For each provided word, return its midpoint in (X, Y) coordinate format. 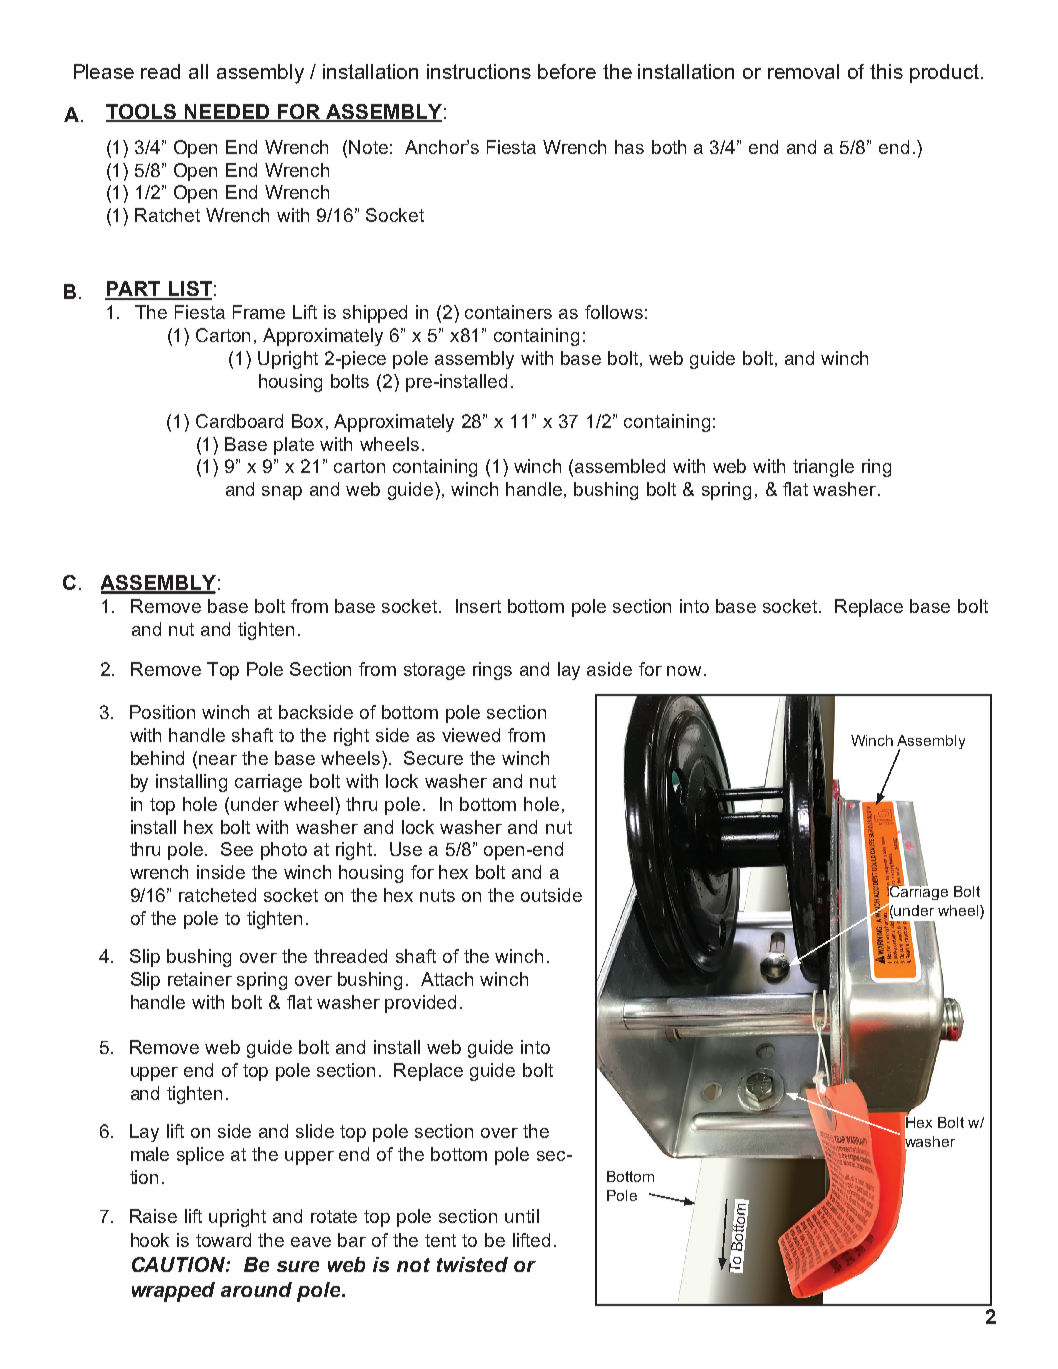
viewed (471, 735)
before (567, 71)
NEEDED (227, 112)
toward (223, 1240)
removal (803, 71)
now (684, 671)
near (218, 760)
